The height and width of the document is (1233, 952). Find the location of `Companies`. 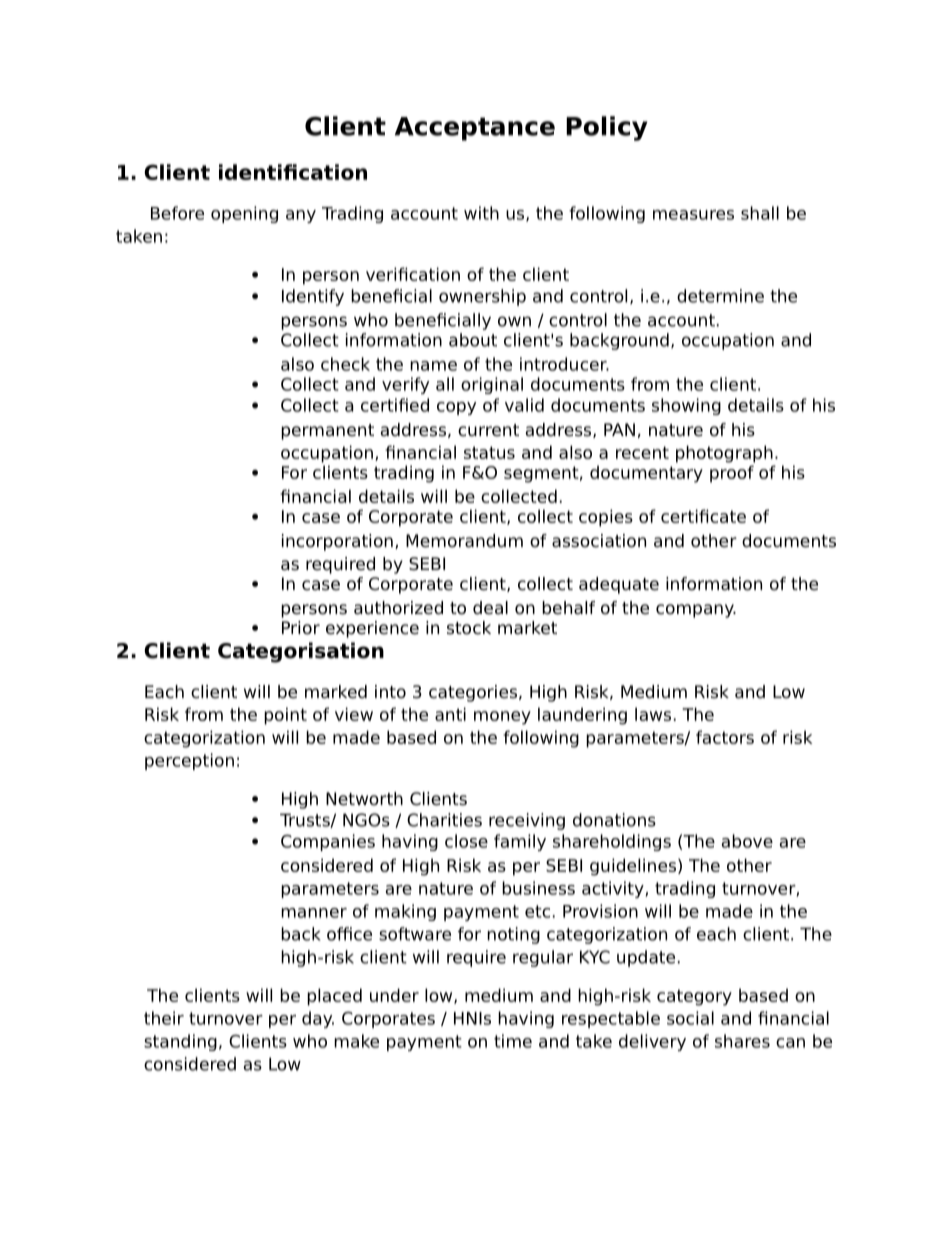

Companies is located at coordinates (328, 842).
